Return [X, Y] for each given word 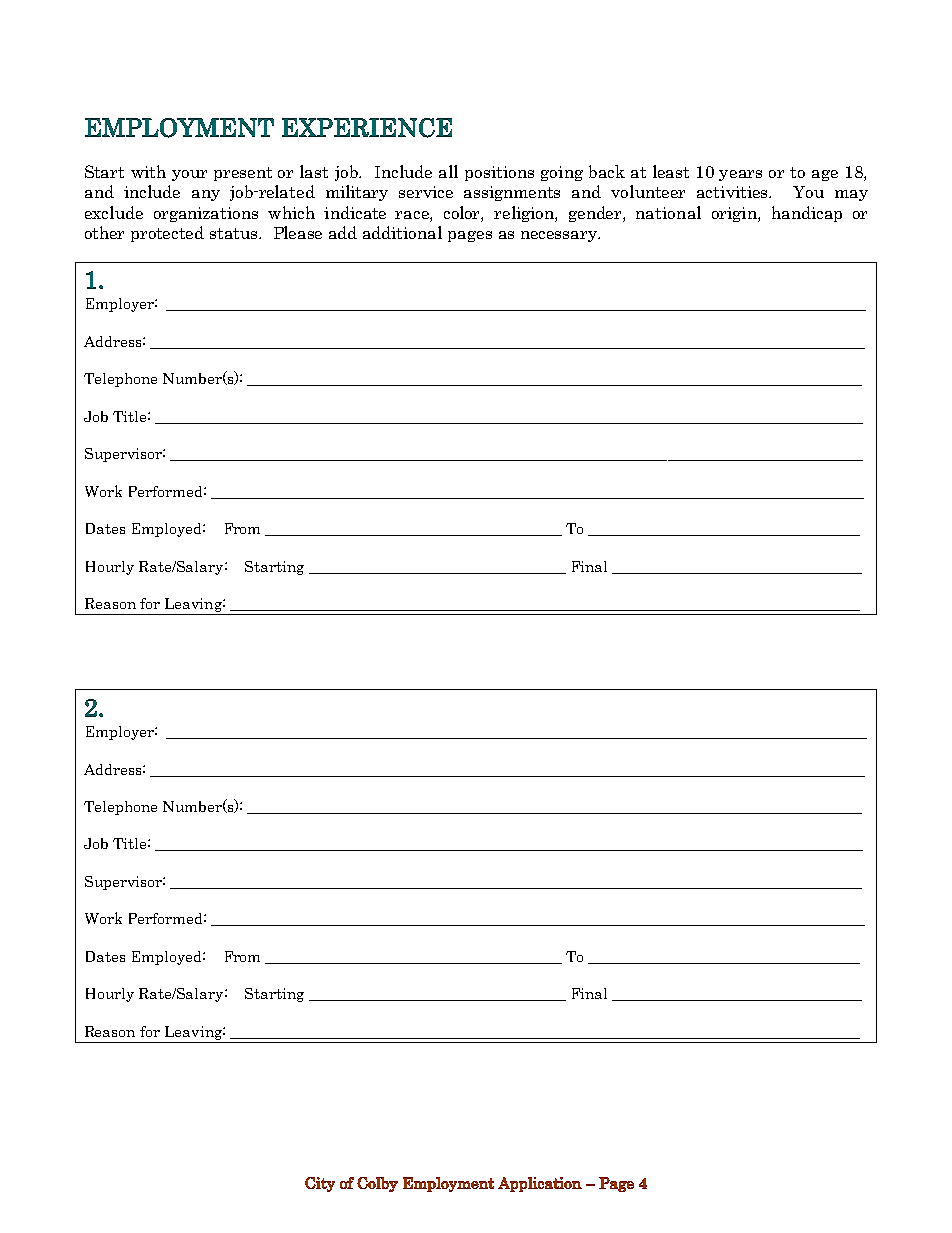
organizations [206, 214]
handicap [807, 214]
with [148, 171]
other [104, 232]
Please [298, 232]
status [235, 233]
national [668, 212]
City [320, 1184]
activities [734, 192]
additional [402, 232]
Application [540, 1184]
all [448, 171]
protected [167, 234]
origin [735, 214]
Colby [377, 1184]
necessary [560, 236]
